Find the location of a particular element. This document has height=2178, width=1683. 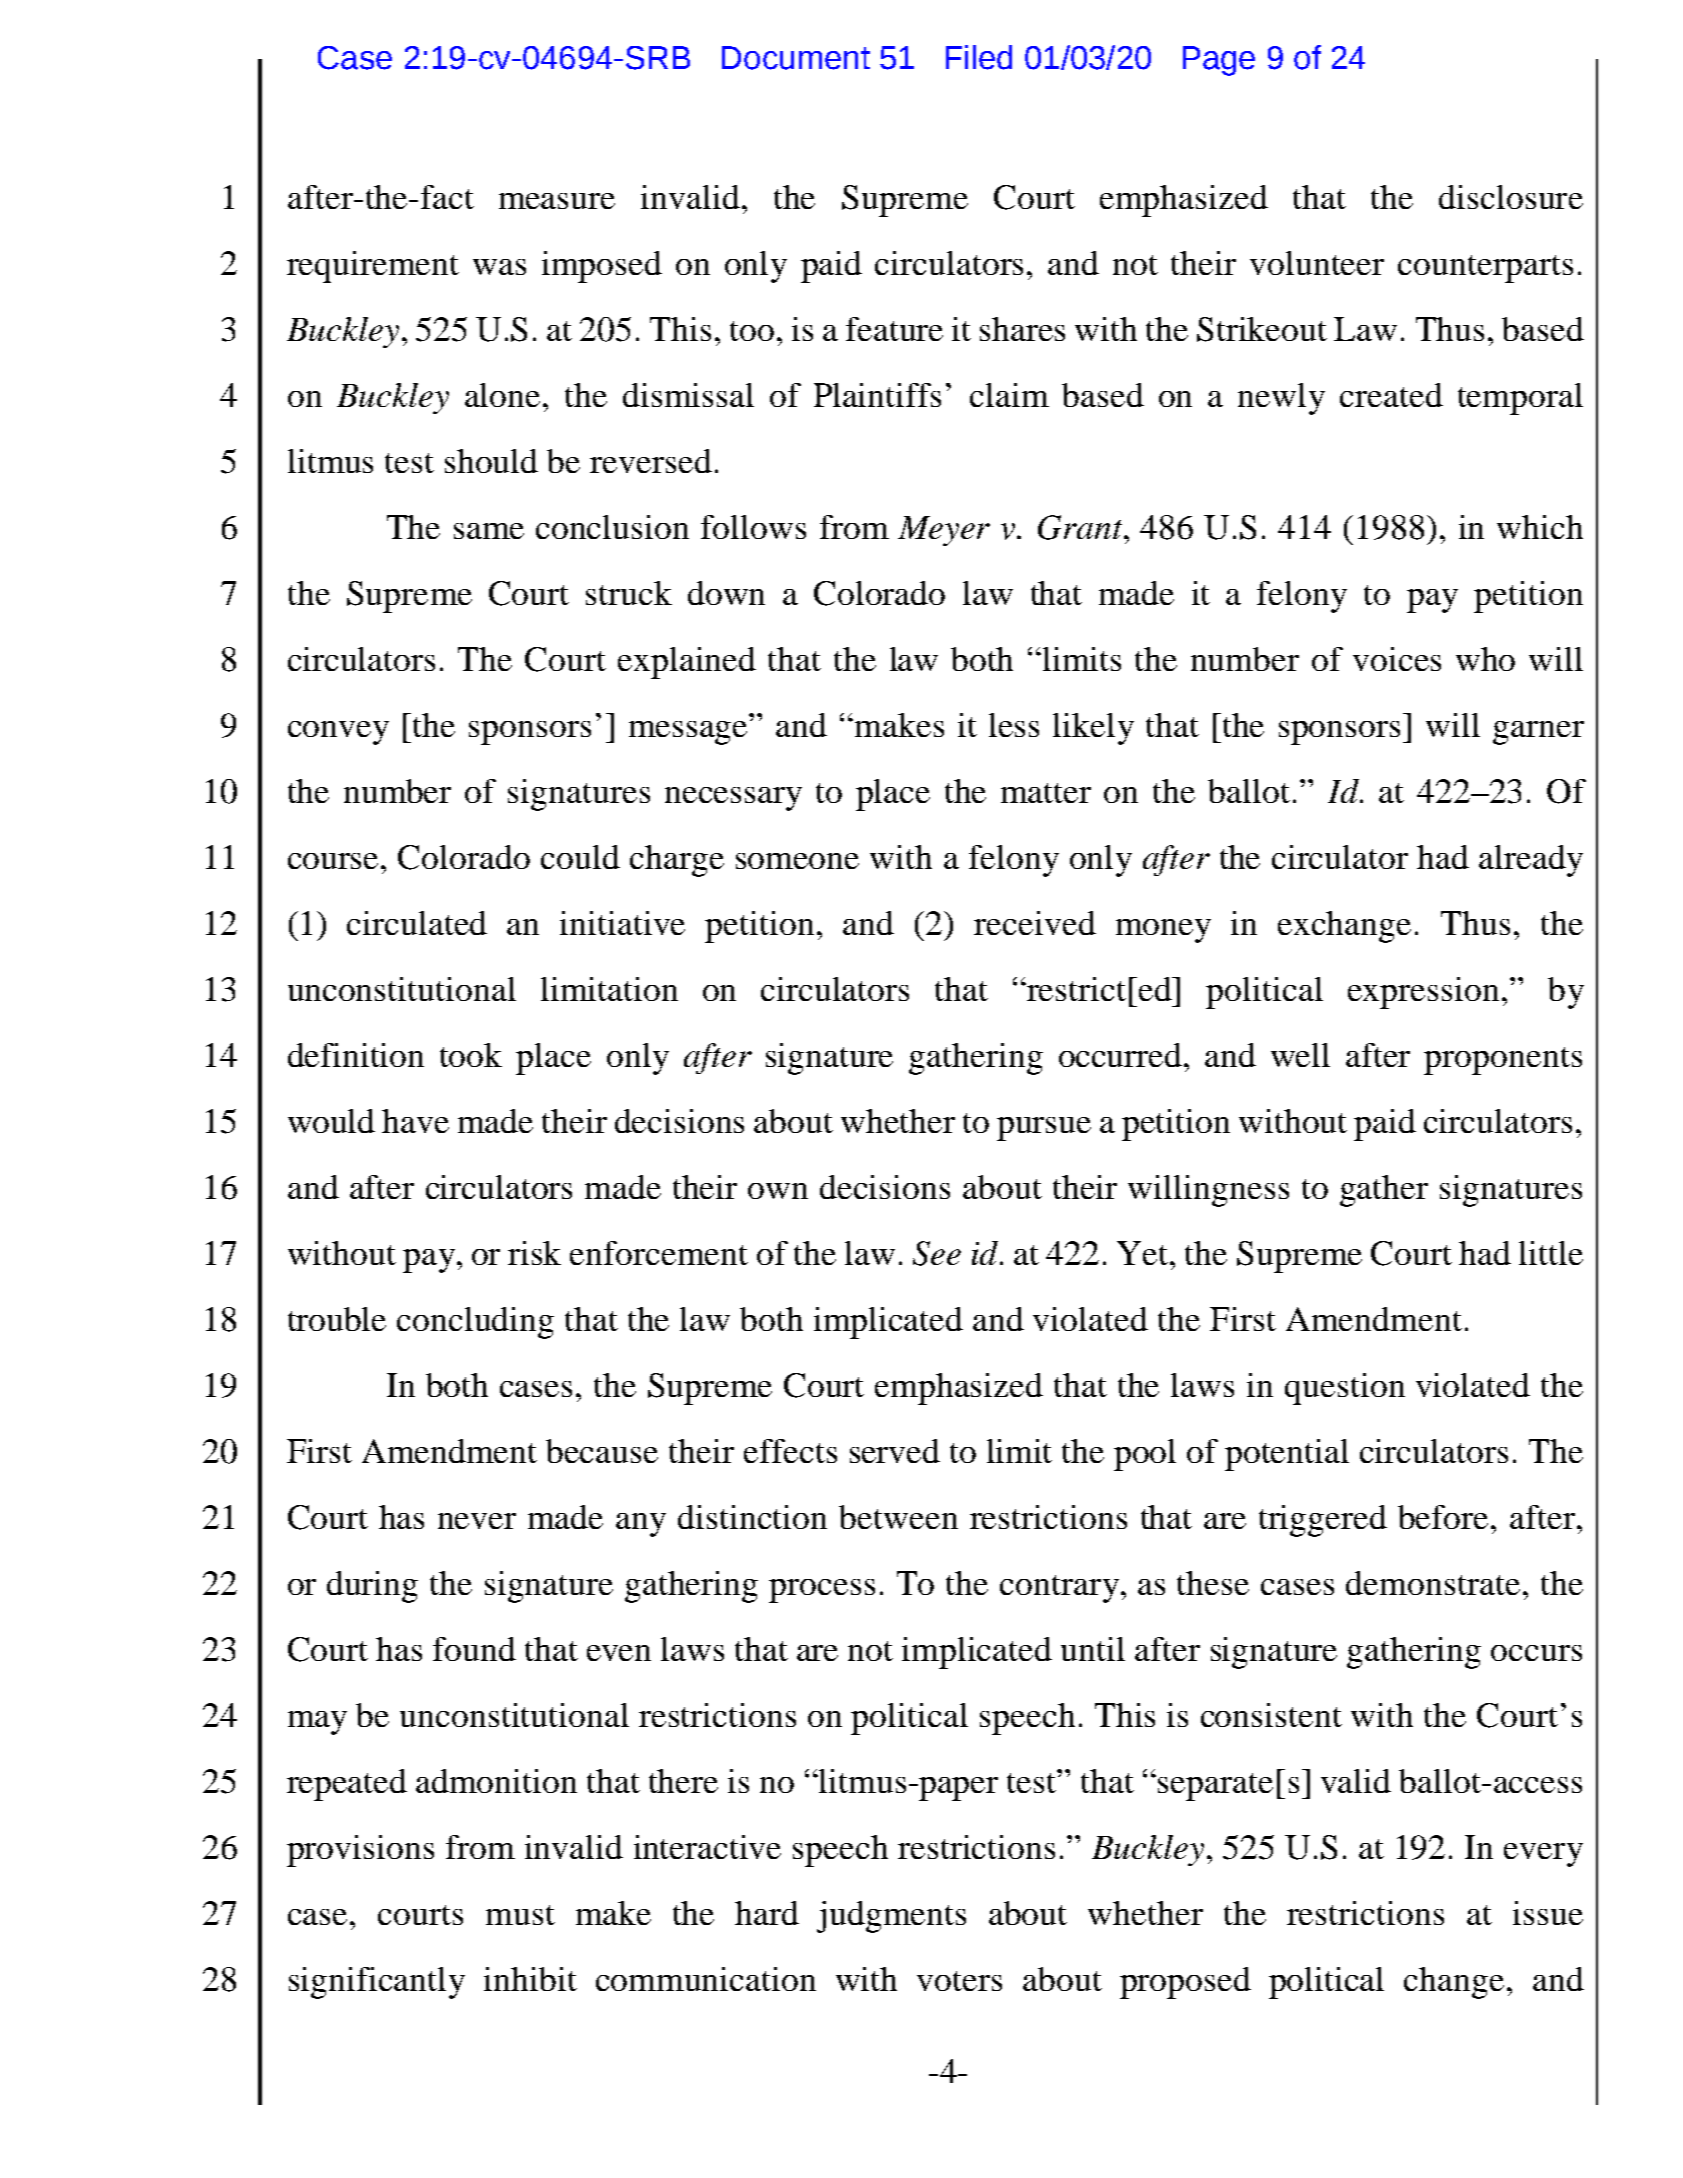

less is located at coordinates (1014, 725).
